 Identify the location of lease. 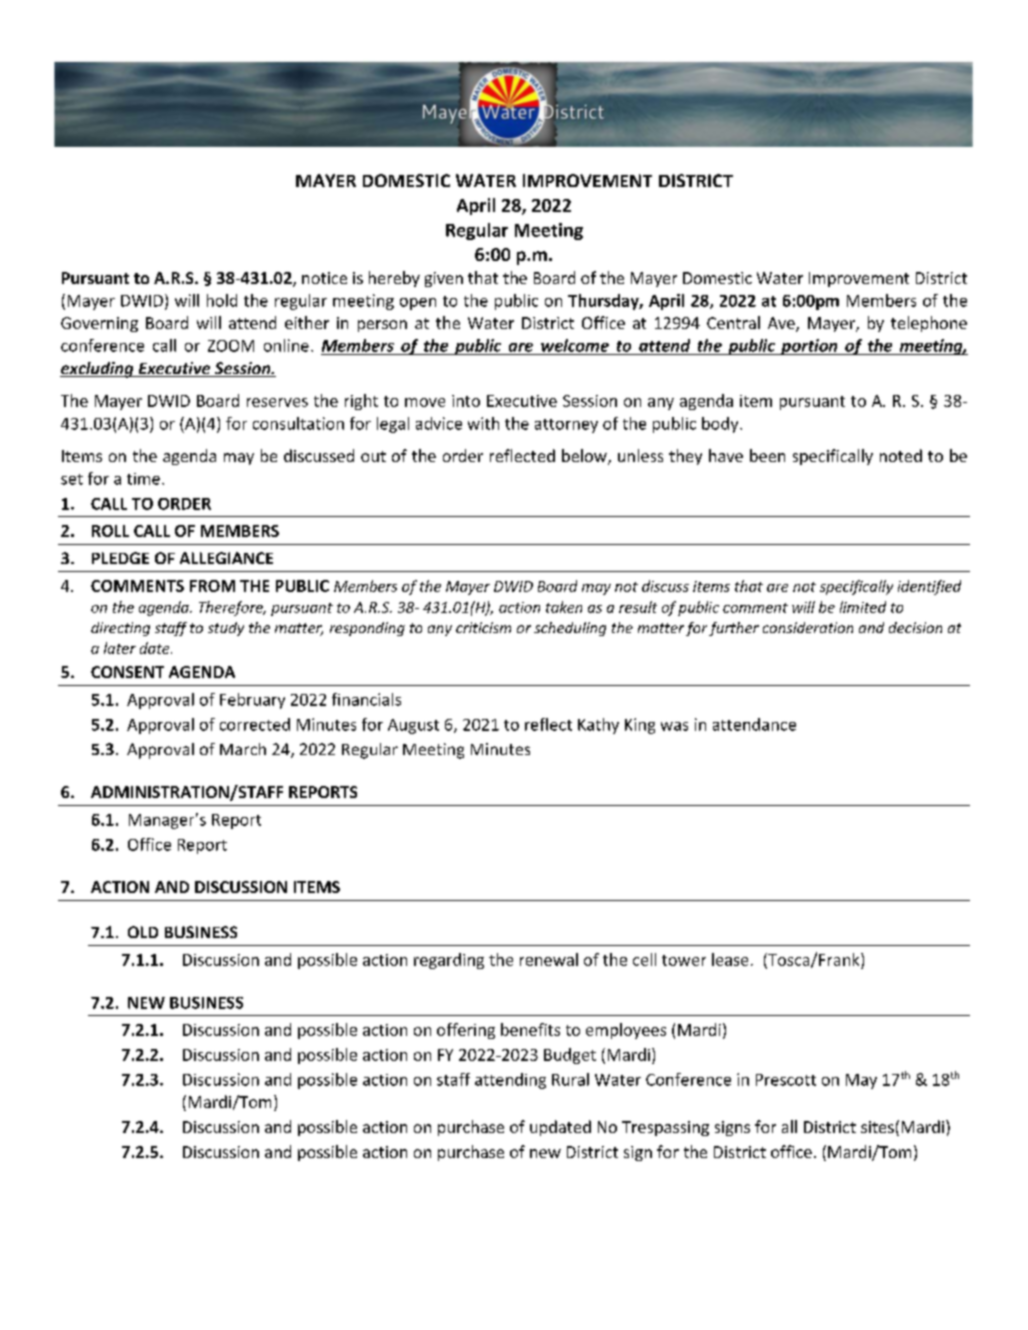
(730, 959).
